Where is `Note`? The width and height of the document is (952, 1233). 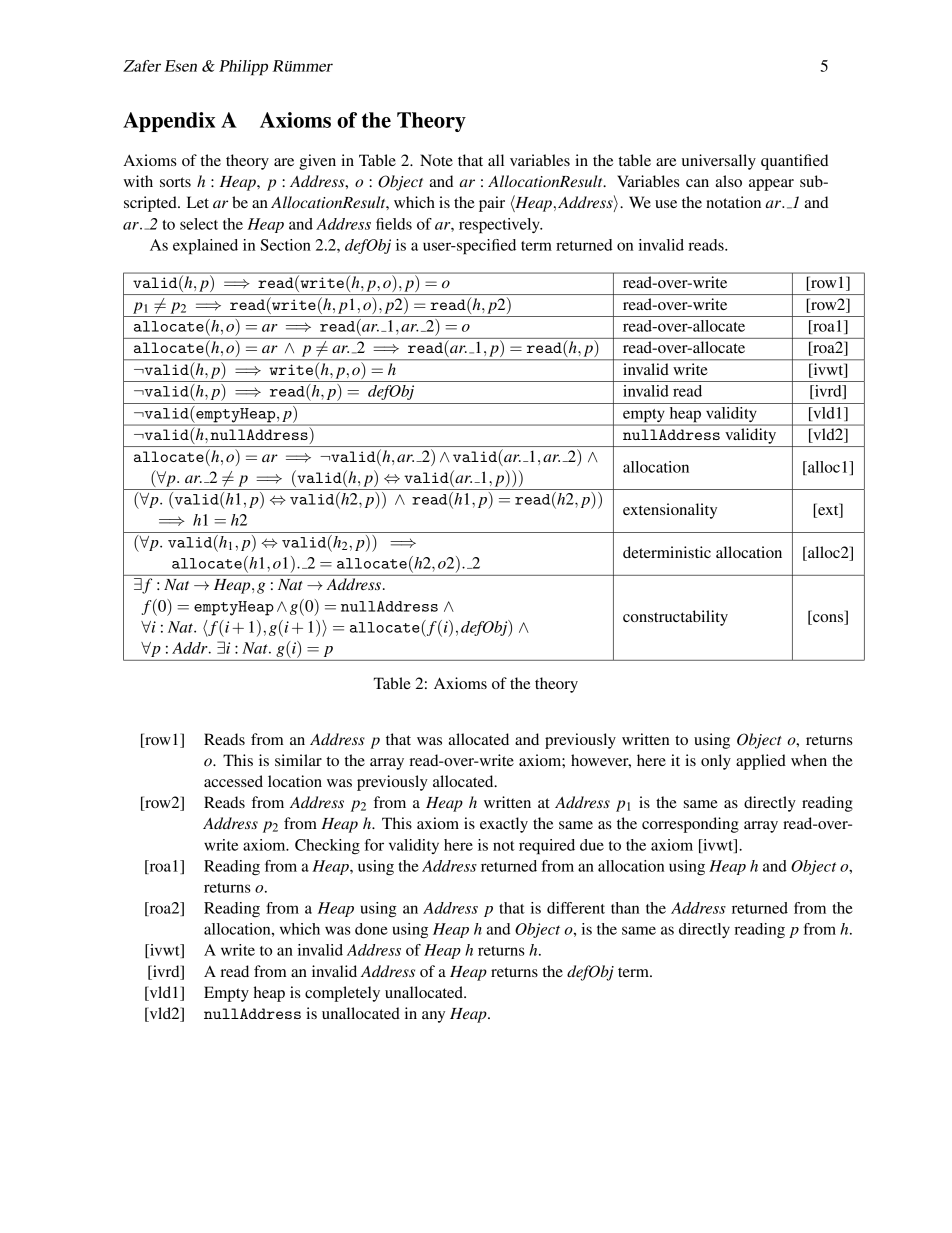 Note is located at coordinates (436, 160).
